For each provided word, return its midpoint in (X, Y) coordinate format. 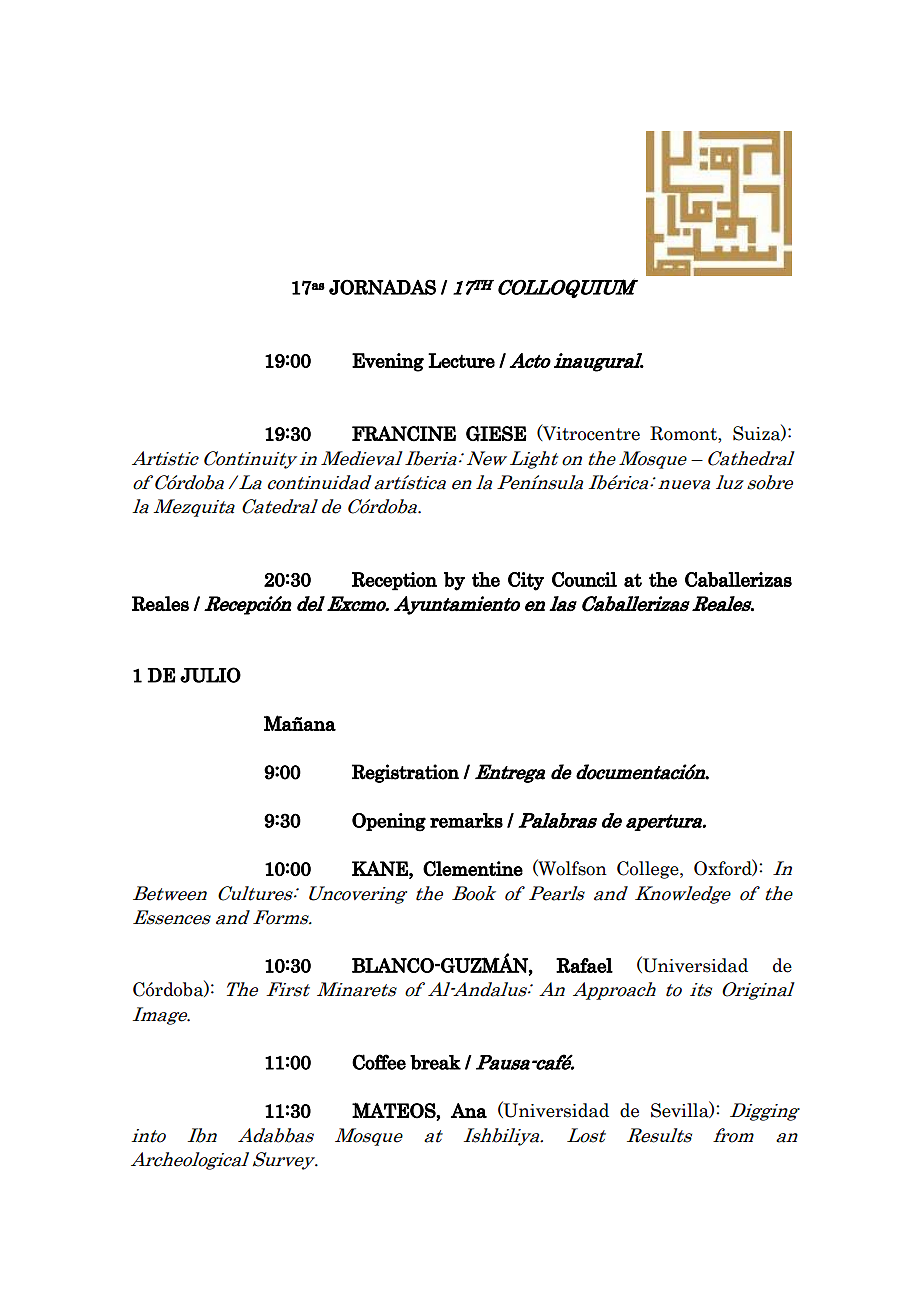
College (649, 870)
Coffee (379, 1062)
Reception (394, 581)
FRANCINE (404, 434)
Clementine (473, 869)
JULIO (210, 675)
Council (584, 579)
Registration (405, 773)
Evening (388, 362)
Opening (389, 822)
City (526, 581)
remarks (466, 820)
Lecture (461, 360)
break (435, 1062)
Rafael (584, 965)
